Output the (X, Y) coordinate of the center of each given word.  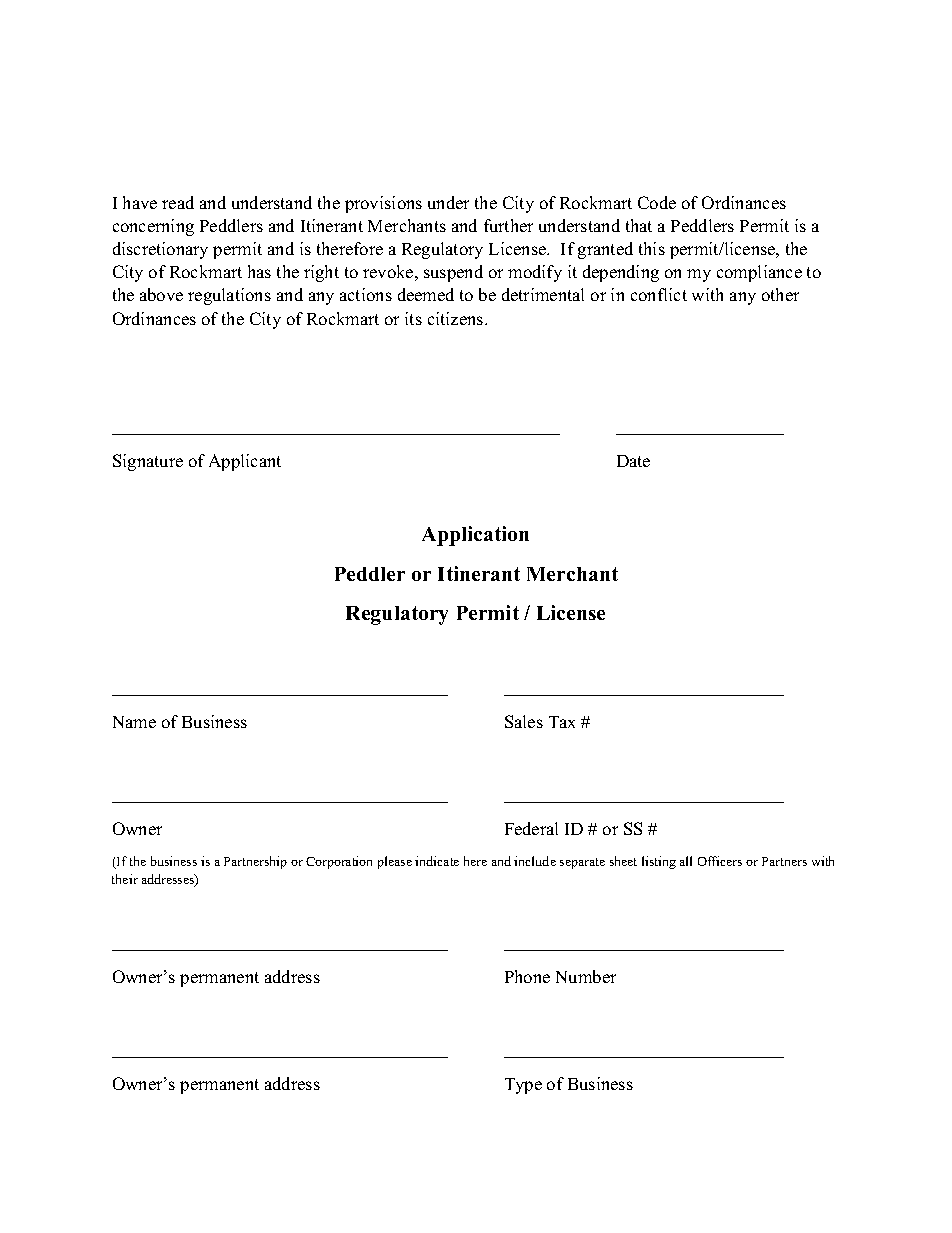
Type (523, 1086)
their (125, 879)
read (178, 202)
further (508, 225)
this (652, 248)
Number (586, 976)
